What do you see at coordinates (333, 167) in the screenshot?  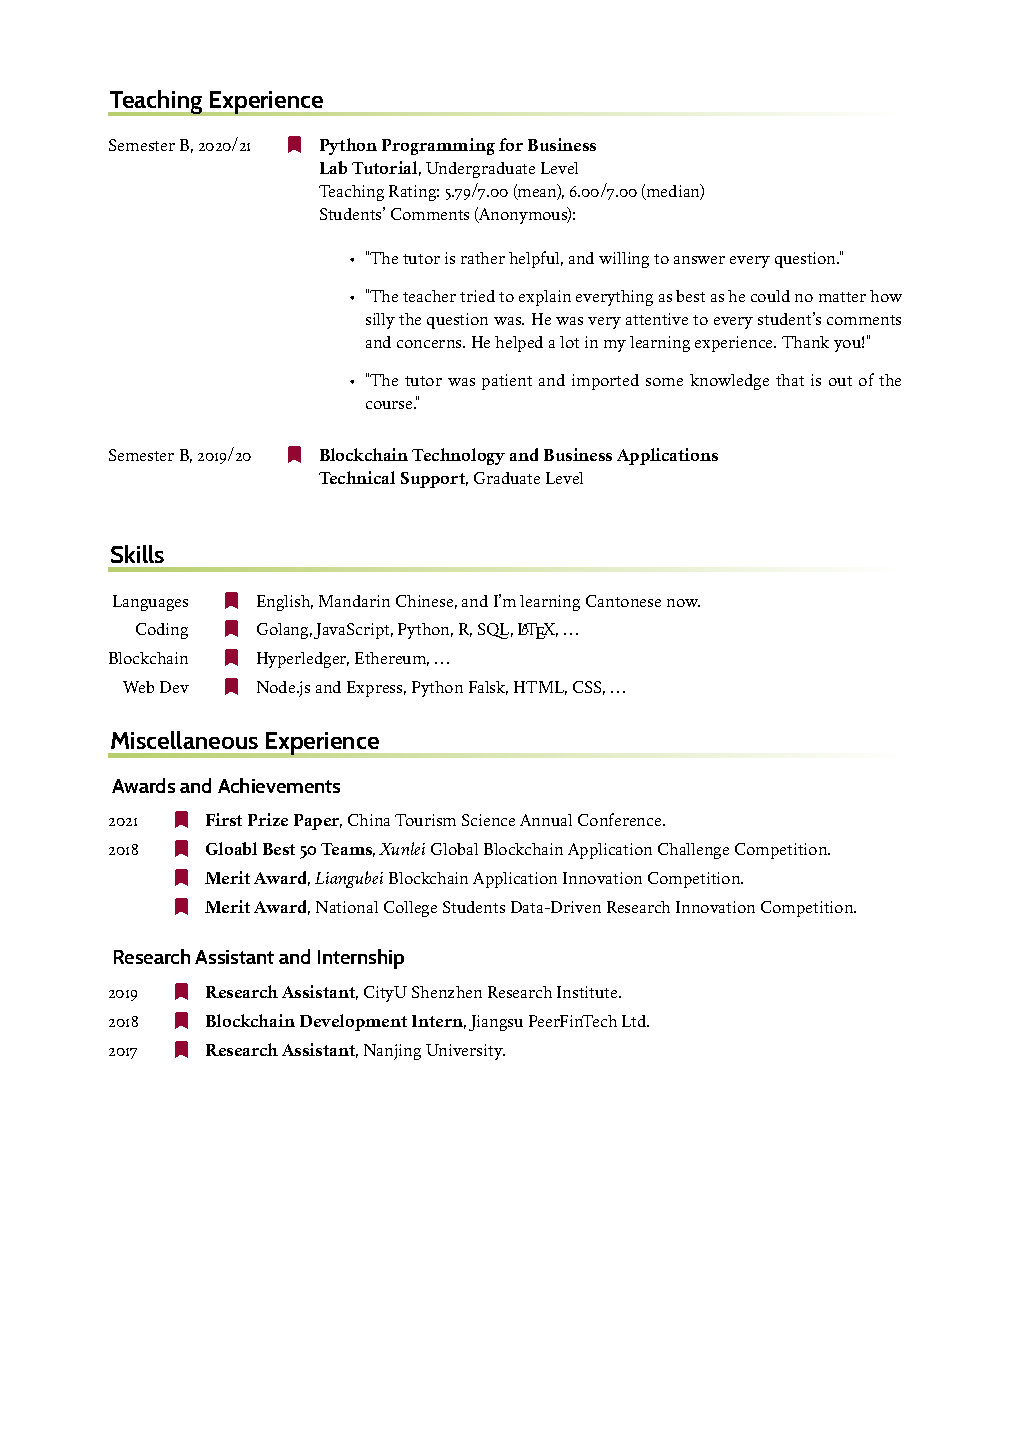 I see `Lab` at bounding box center [333, 167].
